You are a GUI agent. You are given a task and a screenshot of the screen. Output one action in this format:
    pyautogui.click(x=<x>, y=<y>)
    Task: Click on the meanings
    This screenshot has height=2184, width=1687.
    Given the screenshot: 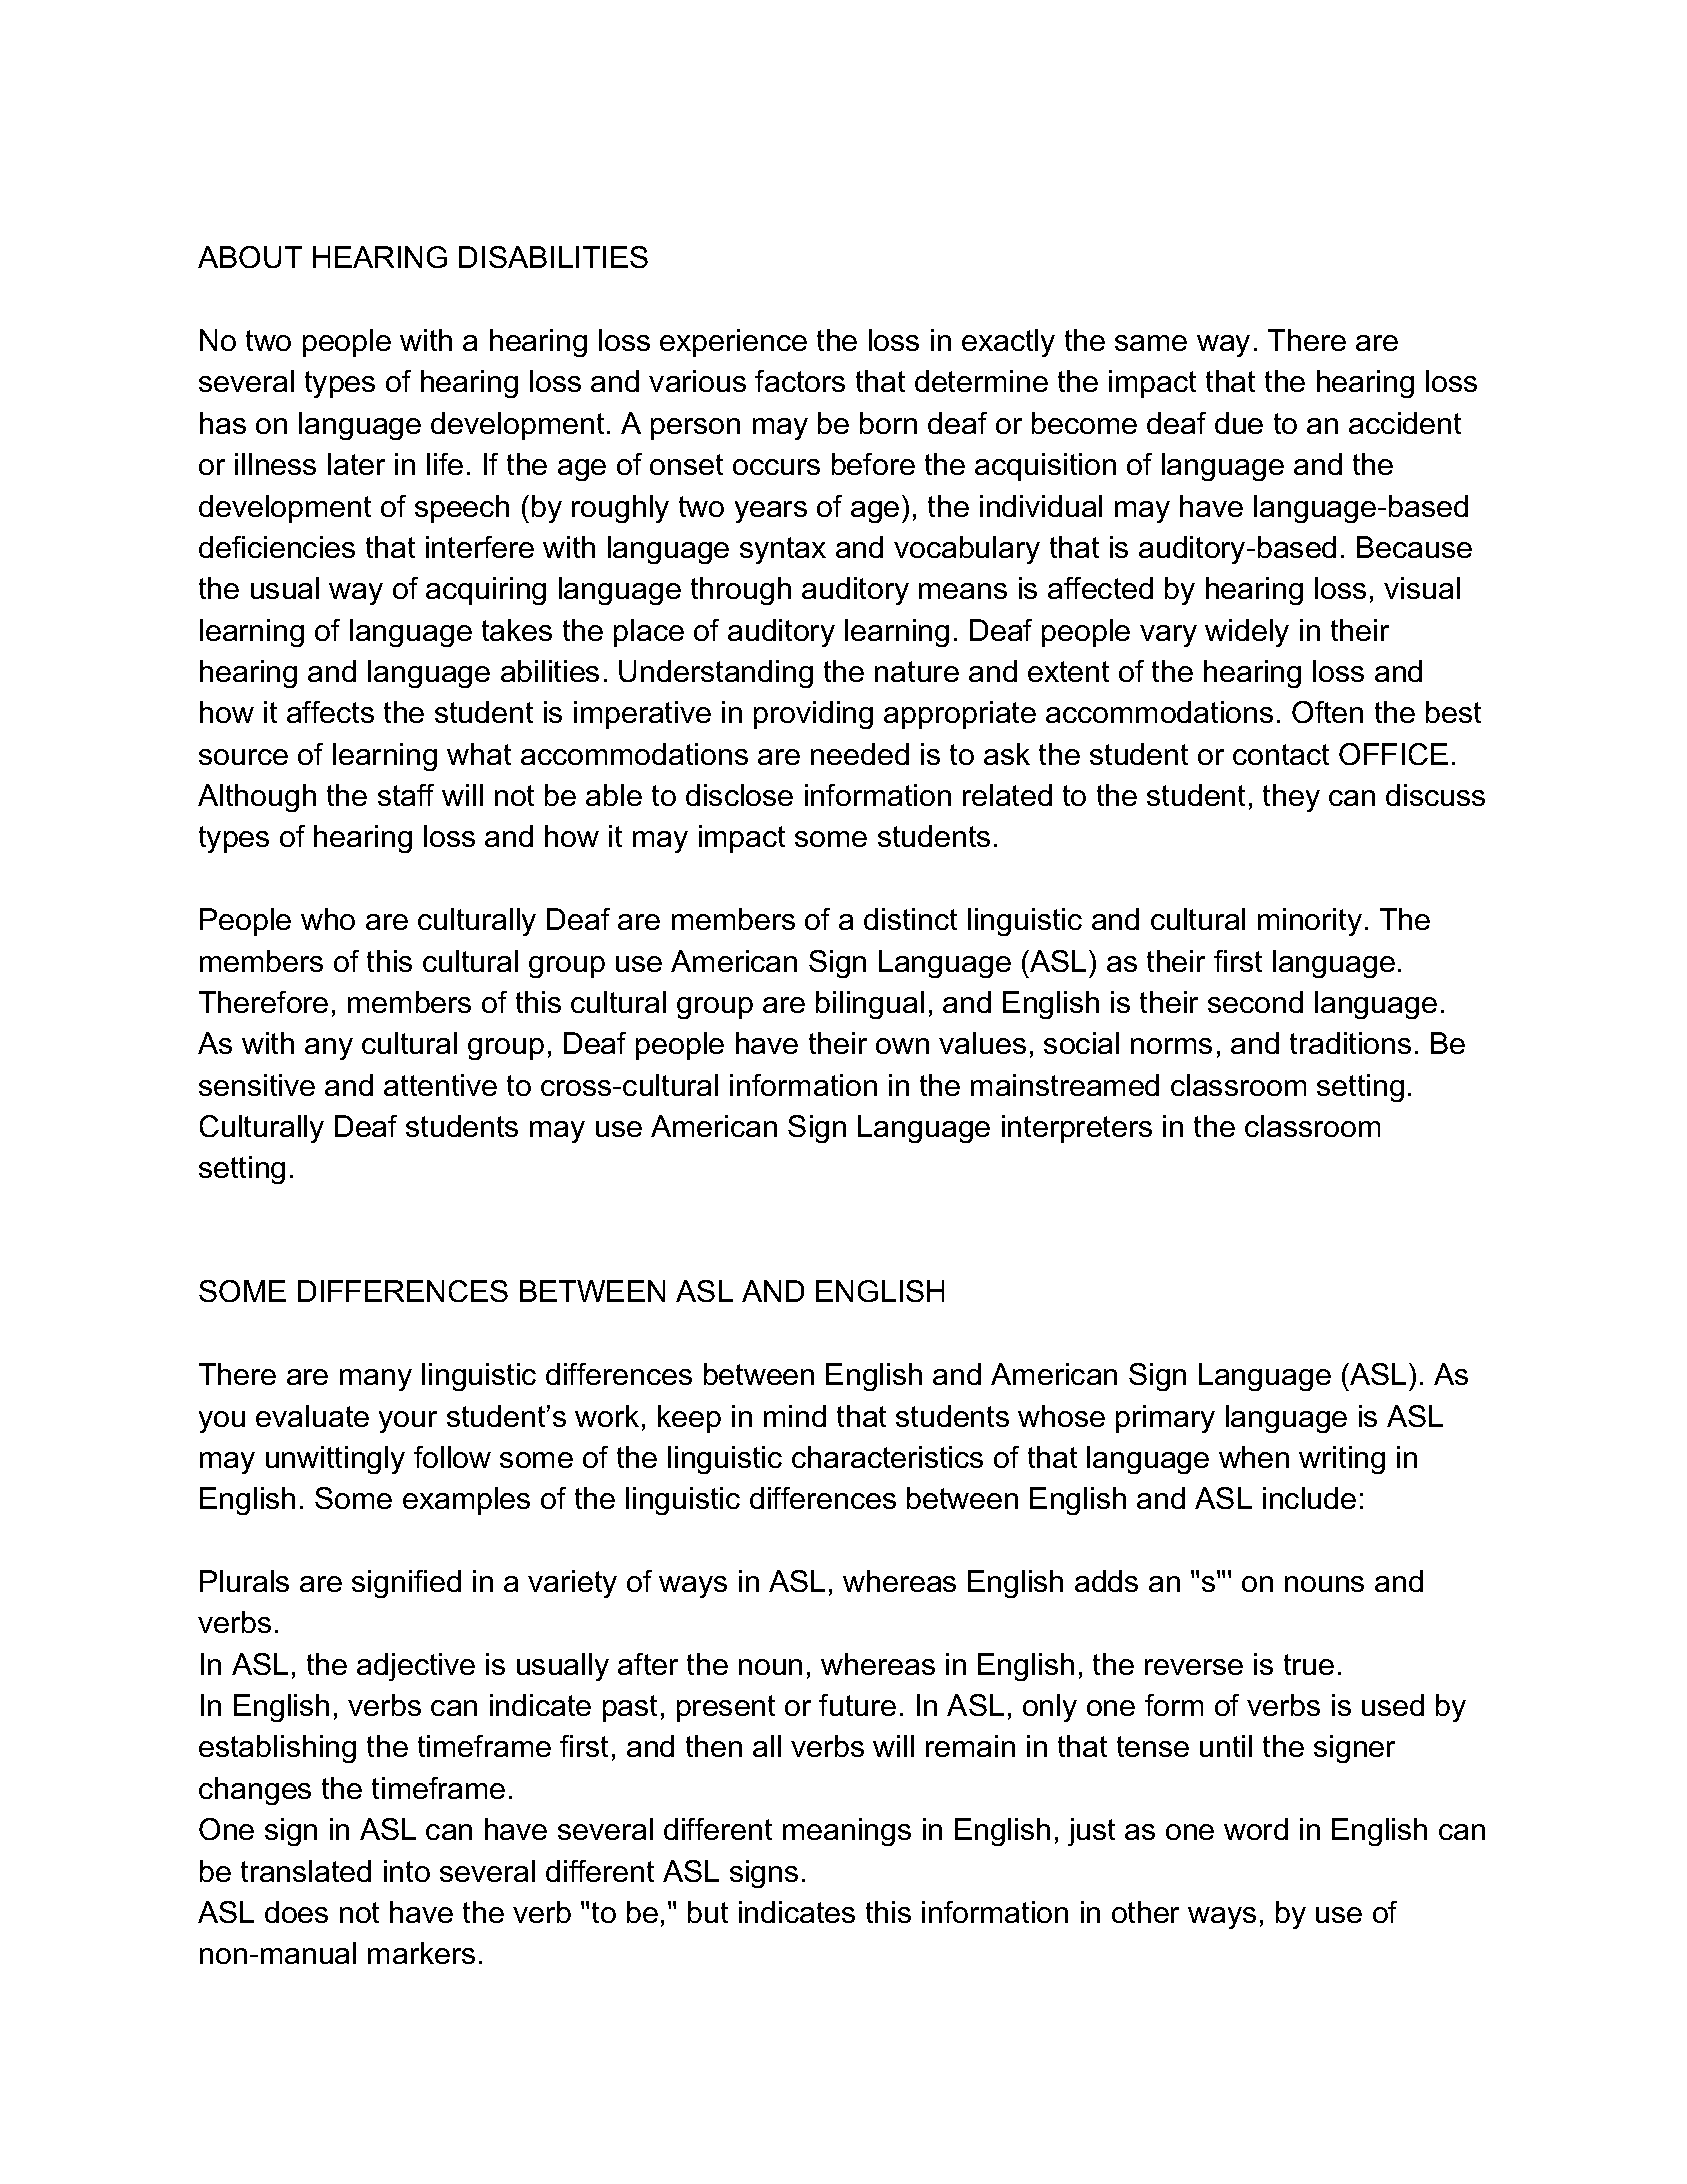 What is the action you would take?
    pyautogui.click(x=847, y=1832)
